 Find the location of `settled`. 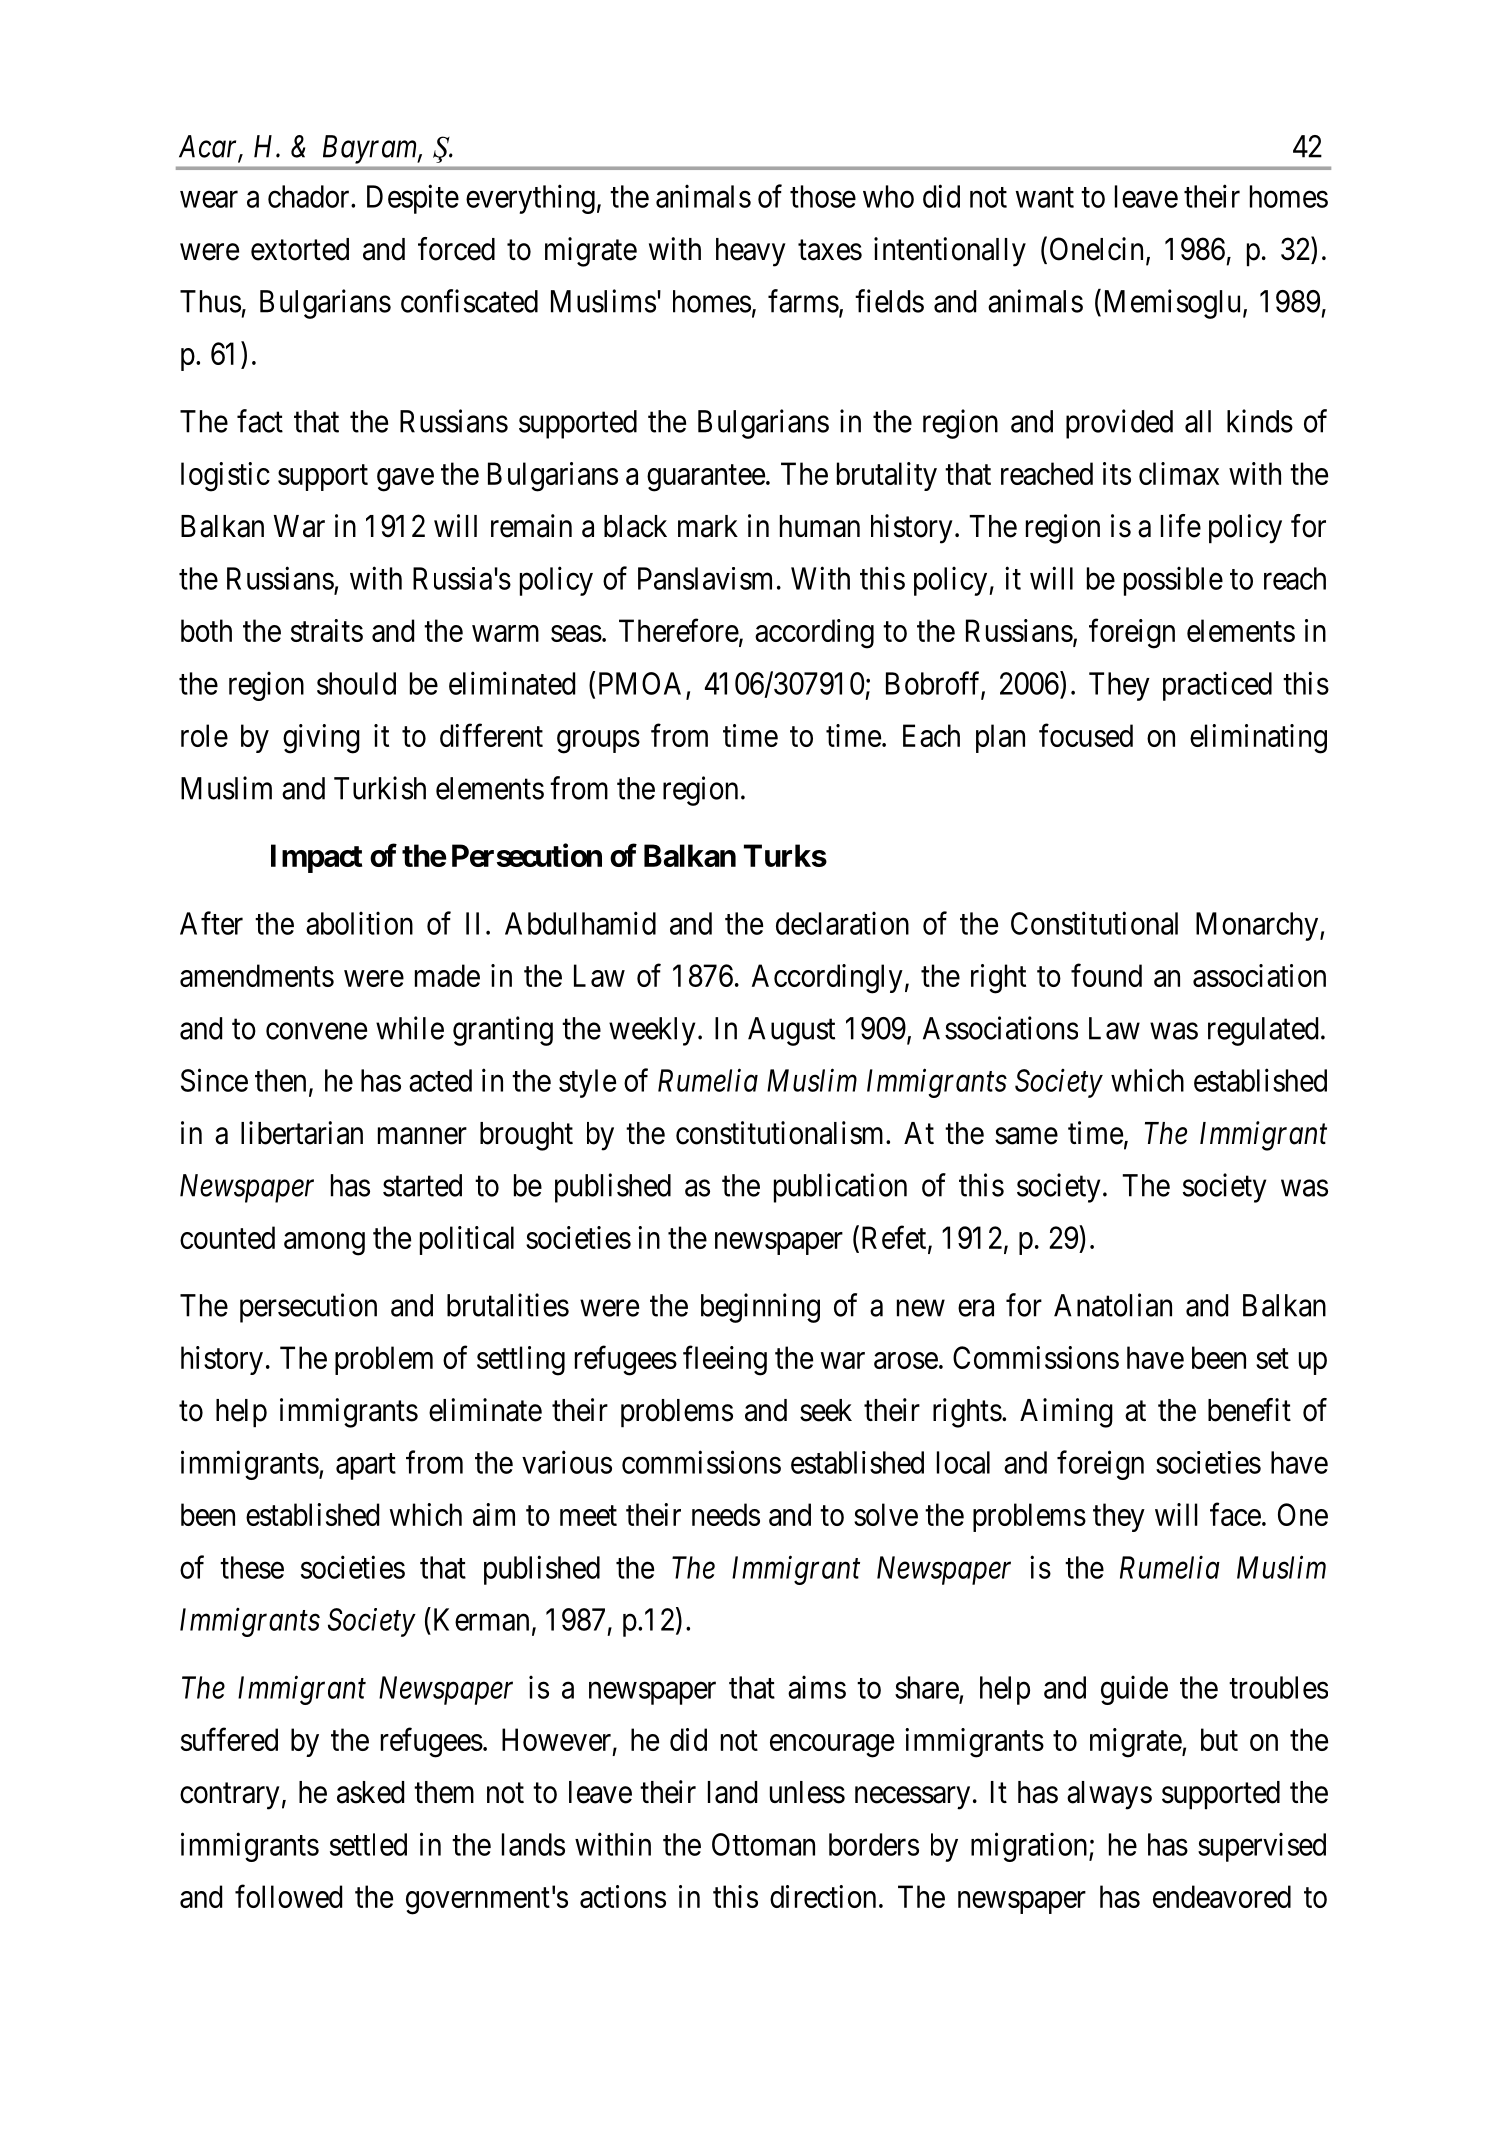

settled is located at coordinates (368, 1844).
